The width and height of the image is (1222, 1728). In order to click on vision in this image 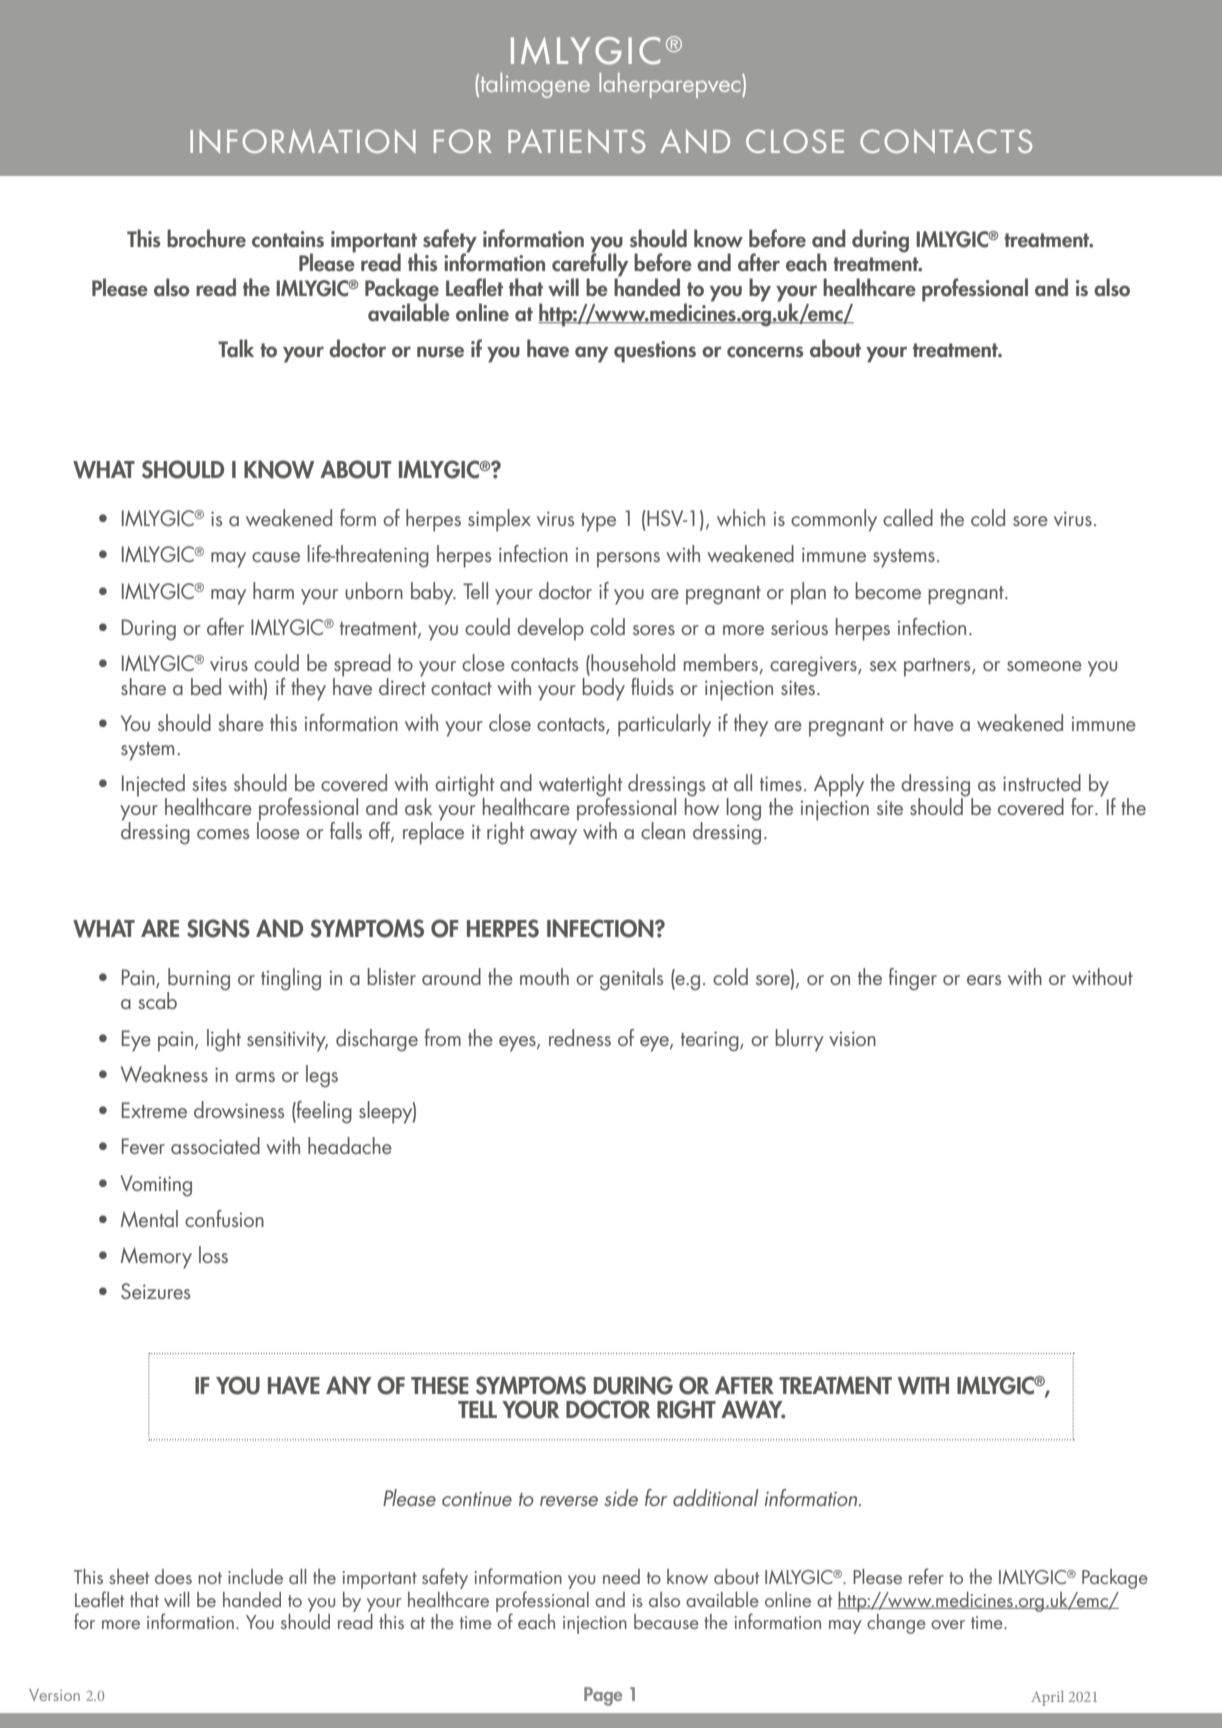, I will do `click(852, 1038)`.
